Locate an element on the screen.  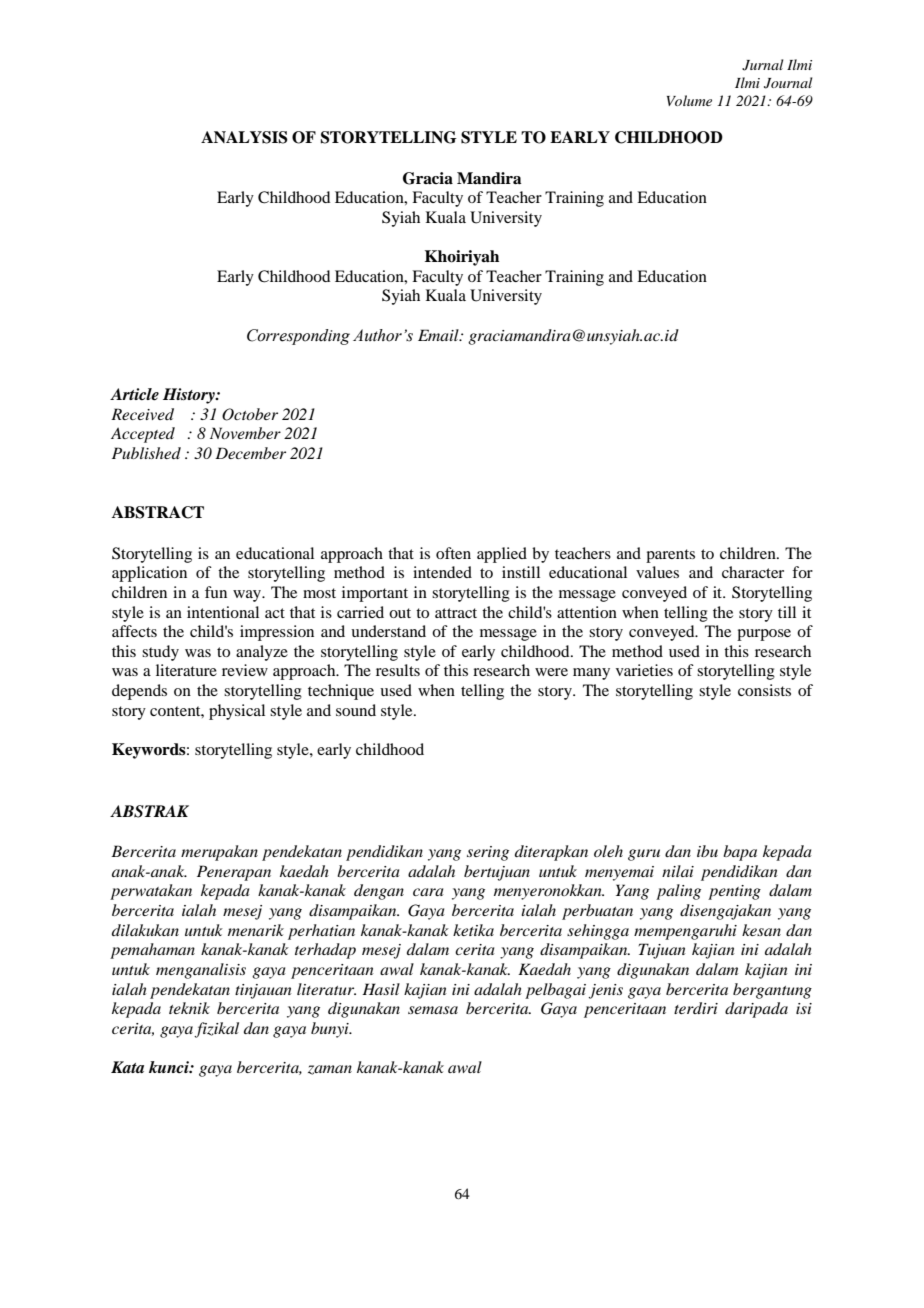
Hasil is located at coordinates (381, 989).
